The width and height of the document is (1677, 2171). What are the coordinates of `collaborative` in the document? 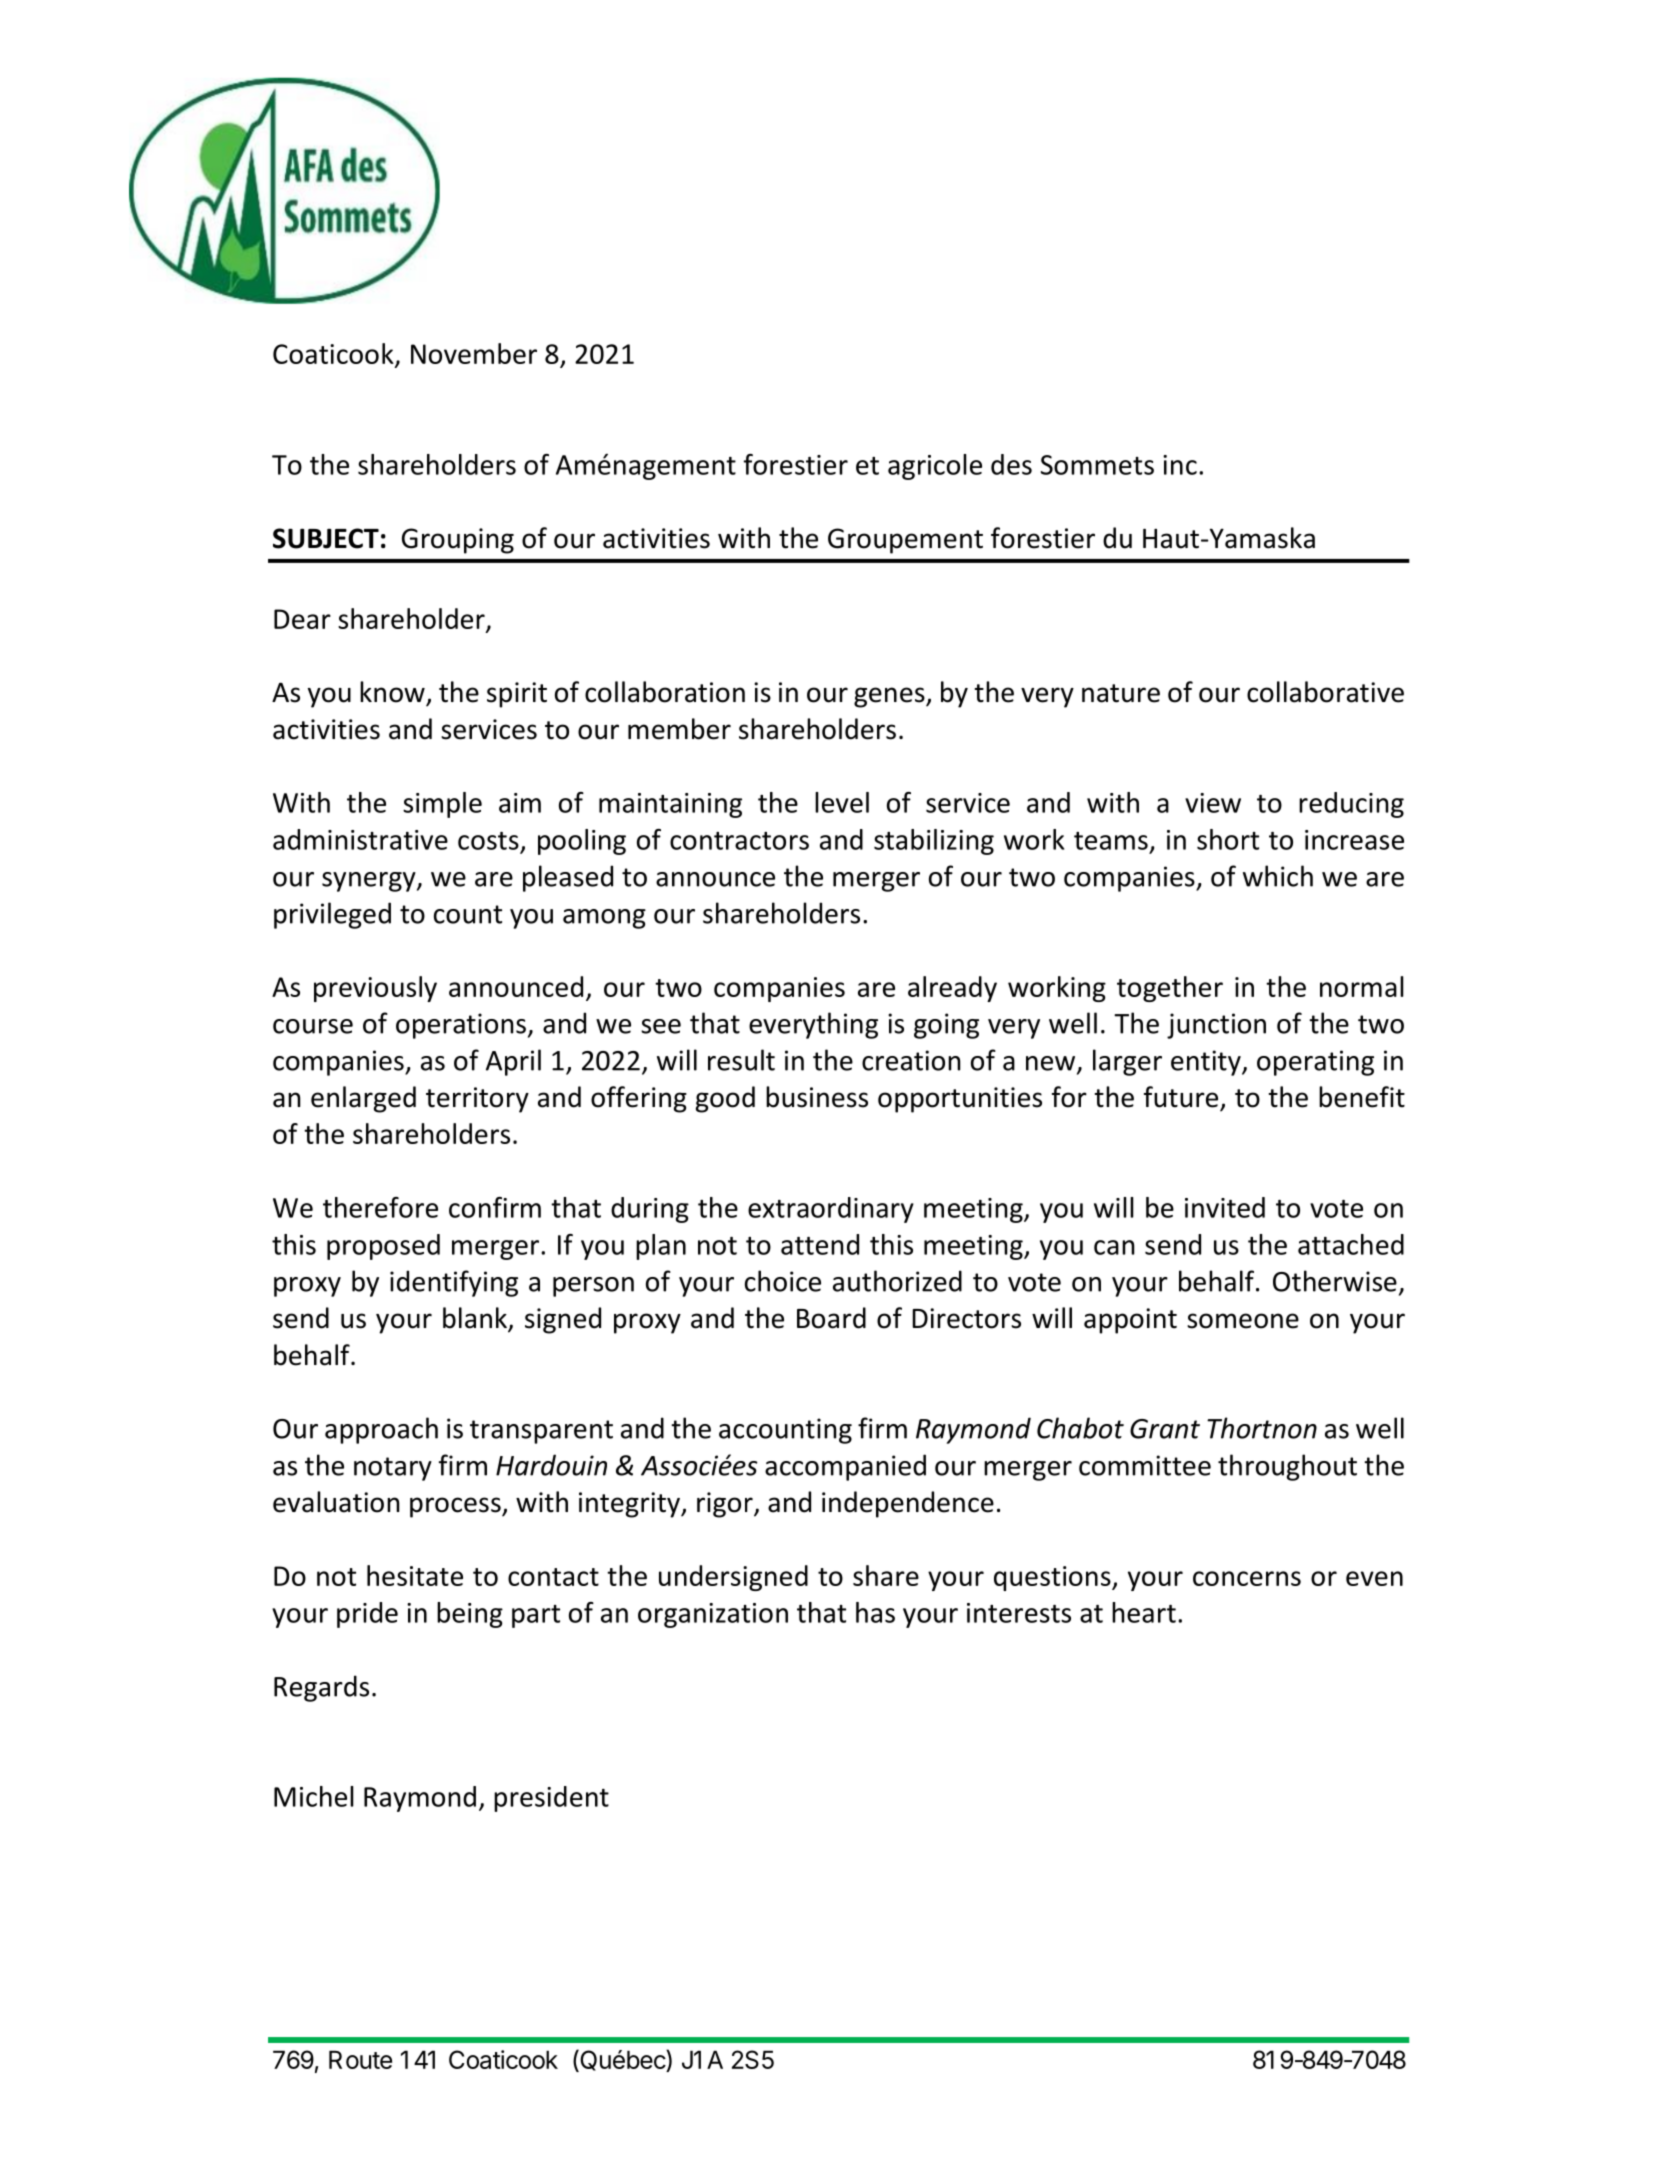 It's located at (1325, 692).
